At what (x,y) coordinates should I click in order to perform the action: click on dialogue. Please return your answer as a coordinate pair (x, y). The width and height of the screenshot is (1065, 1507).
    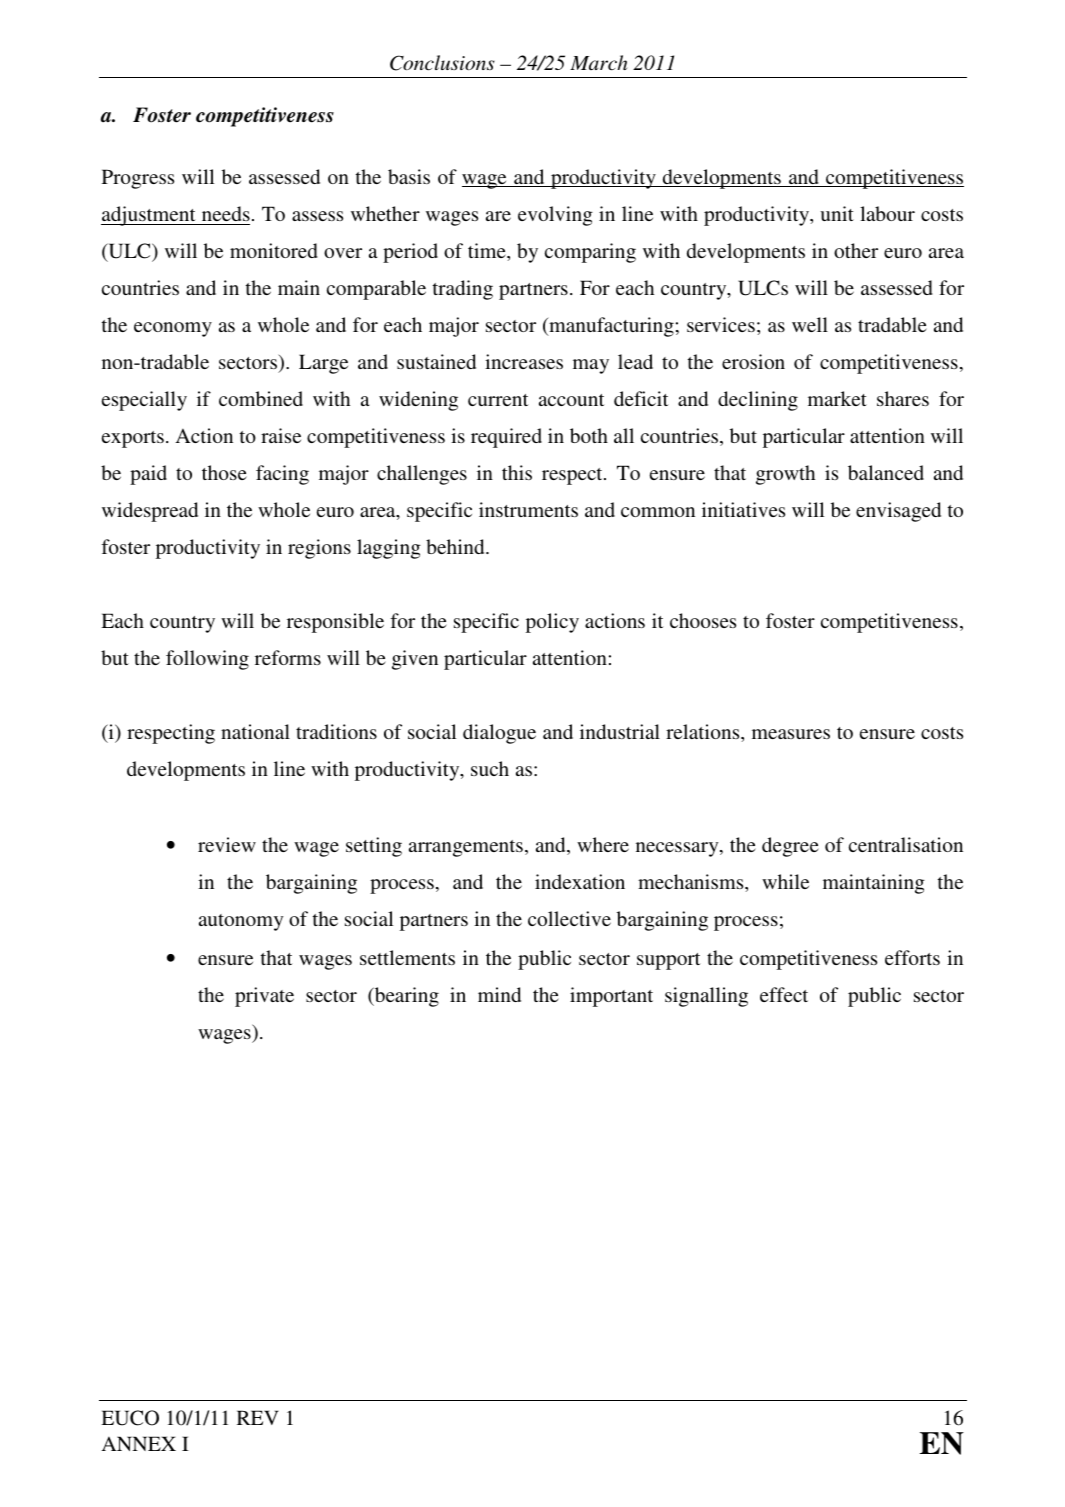
    Looking at the image, I should click on (499, 734).
